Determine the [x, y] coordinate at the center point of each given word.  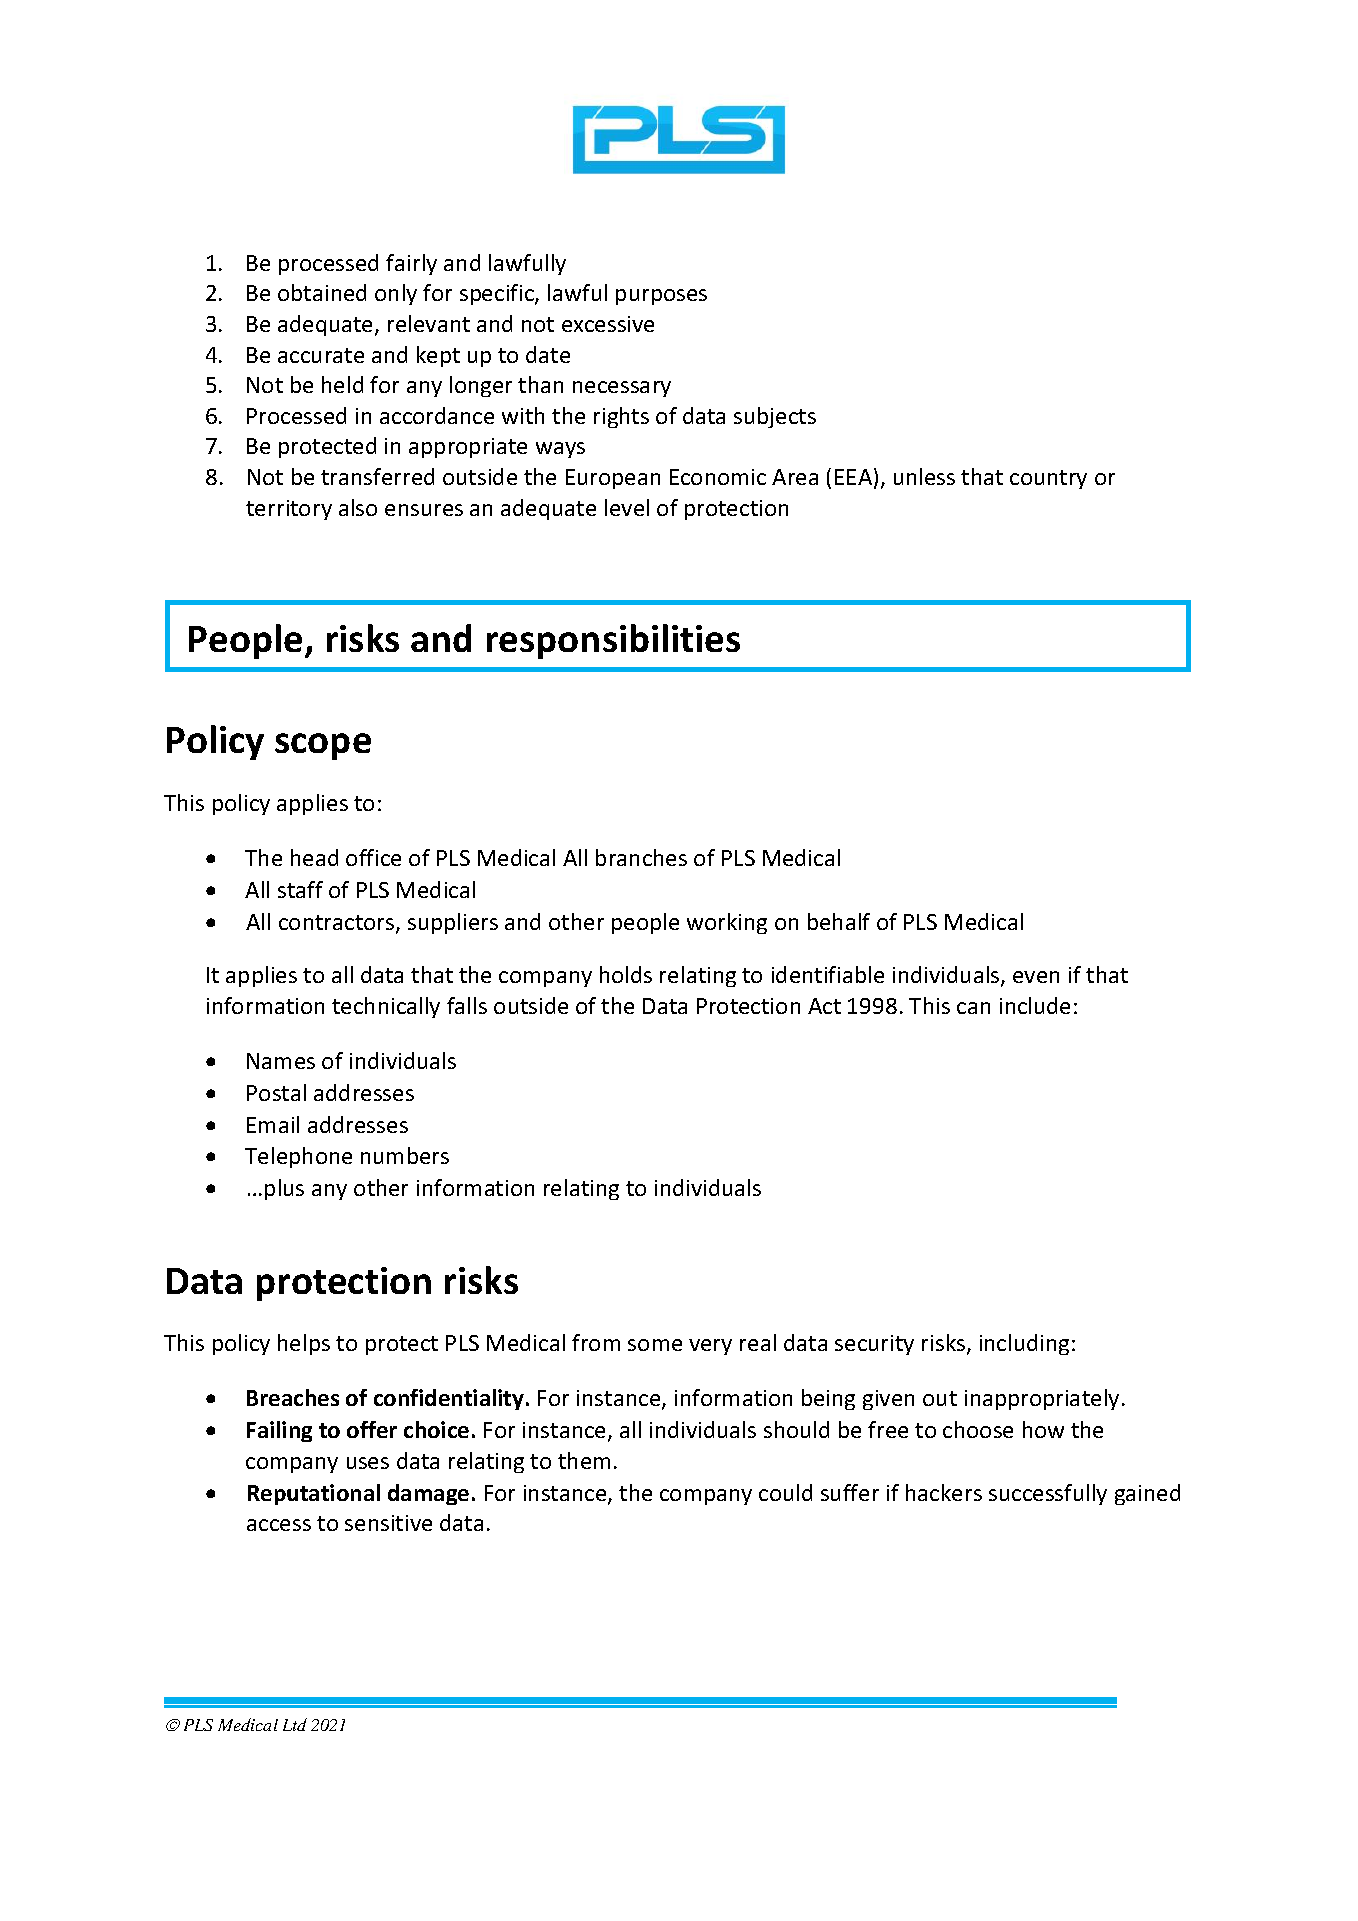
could [785, 1492]
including [1024, 1344]
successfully [1048, 1494]
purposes [661, 297]
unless [924, 476]
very [710, 1347]
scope [323, 746]
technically [386, 1007]
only [396, 294]
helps [304, 1344]
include [1035, 1005]
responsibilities [613, 641]
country [1048, 479]
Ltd [295, 1724]
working [727, 923]
